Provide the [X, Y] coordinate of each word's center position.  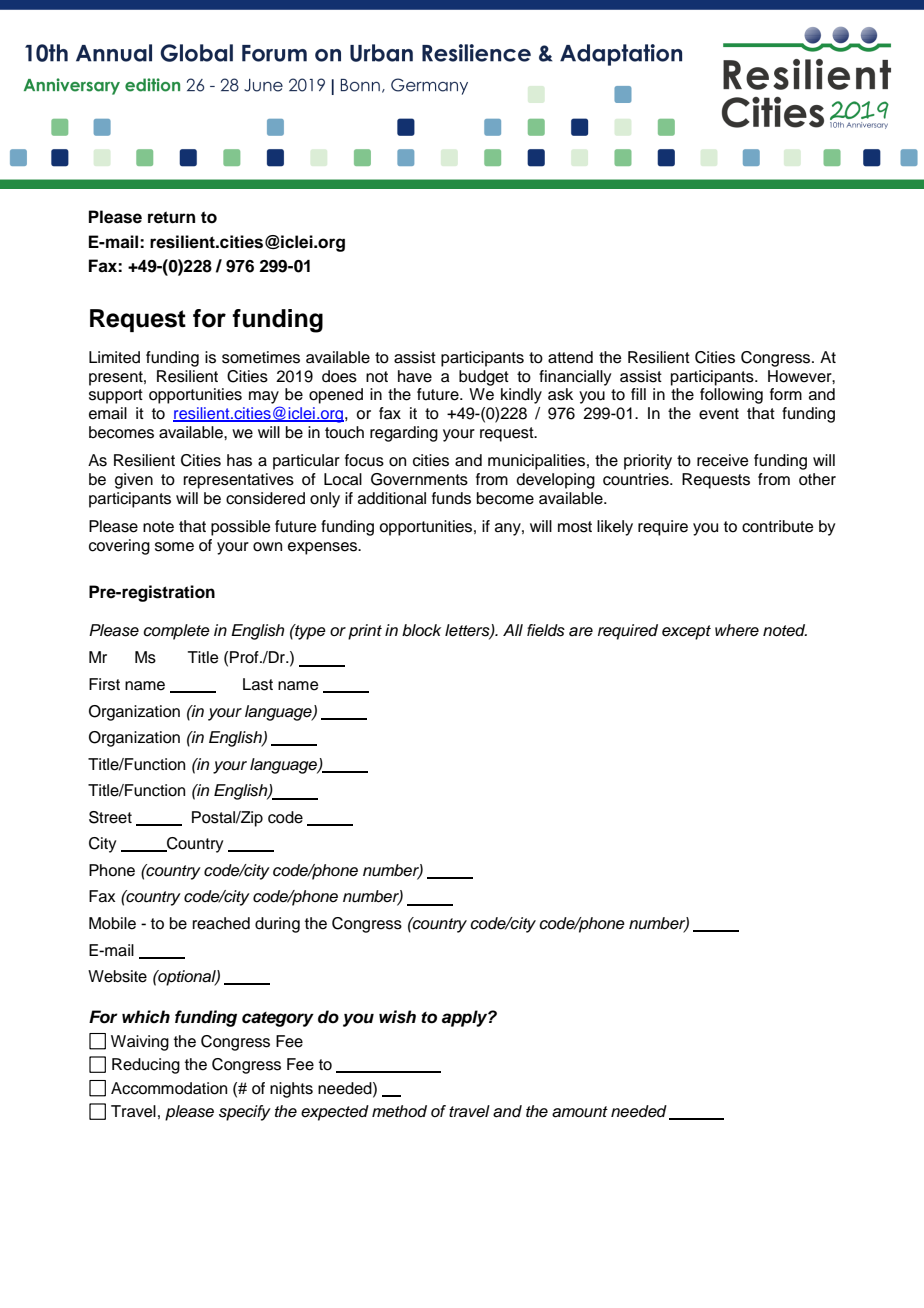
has [239, 460]
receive [723, 460]
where [737, 630]
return [171, 217]
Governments [419, 479]
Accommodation [169, 1088]
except [686, 632]
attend [570, 357]
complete [176, 632]
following [731, 396]
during [277, 925]
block [421, 630]
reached [221, 923]
